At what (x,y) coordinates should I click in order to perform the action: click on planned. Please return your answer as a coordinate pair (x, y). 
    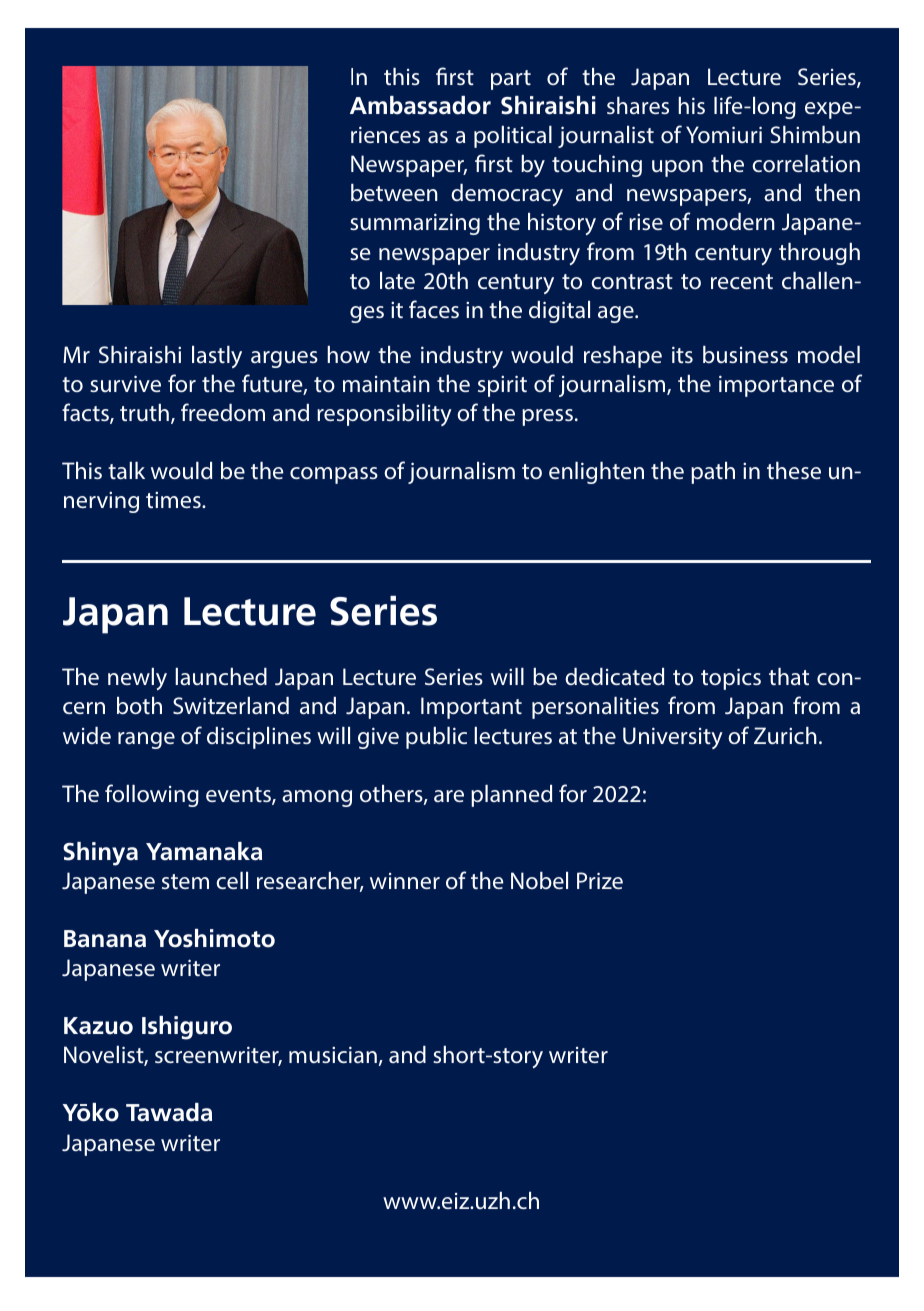
    Looking at the image, I should click on (511, 796).
